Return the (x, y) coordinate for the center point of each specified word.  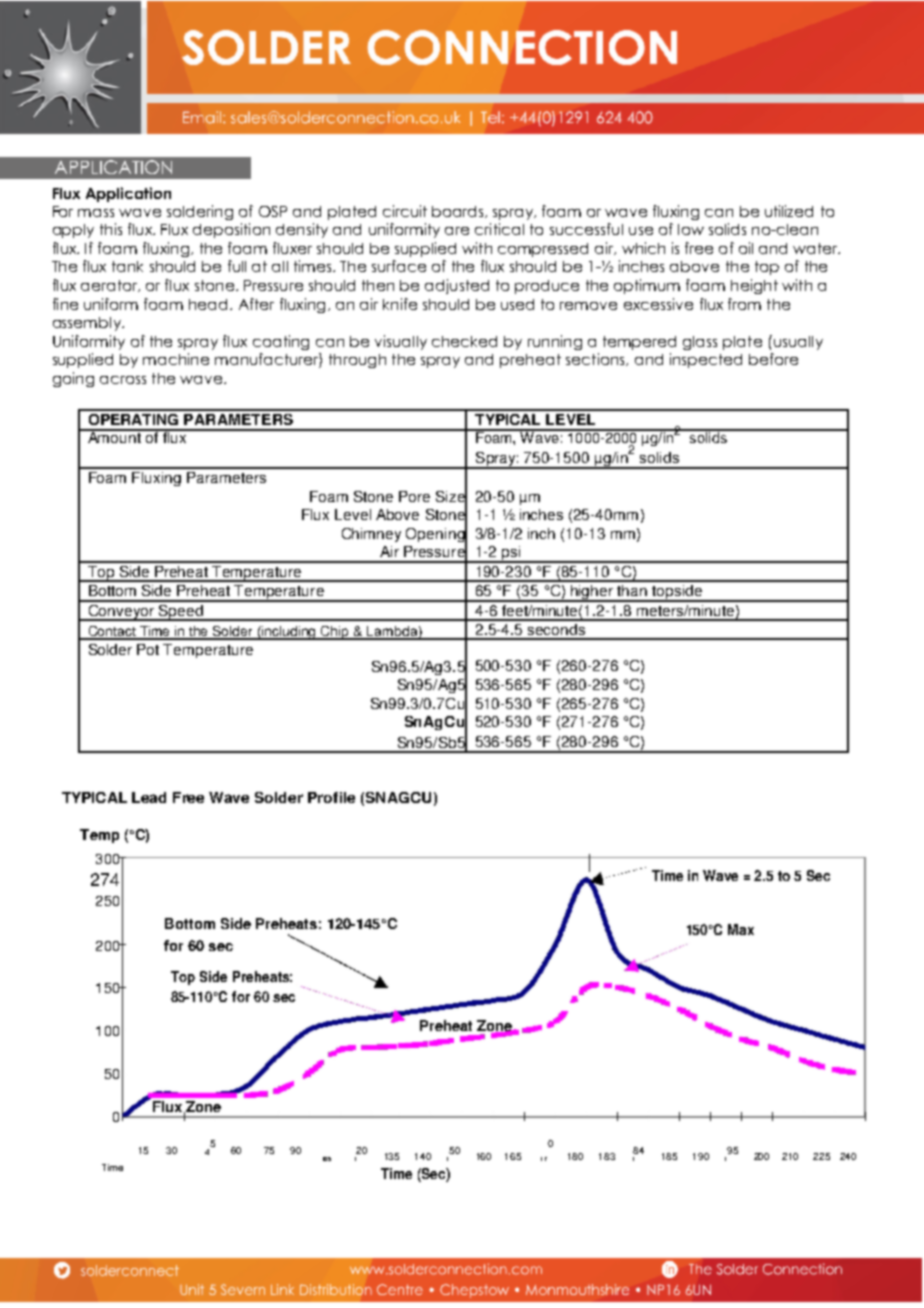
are (457, 231)
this (111, 229)
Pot (148, 649)
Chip (335, 633)
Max (741, 929)
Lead (149, 797)
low (691, 229)
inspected (706, 360)
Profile (331, 797)
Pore (414, 496)
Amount (115, 436)
